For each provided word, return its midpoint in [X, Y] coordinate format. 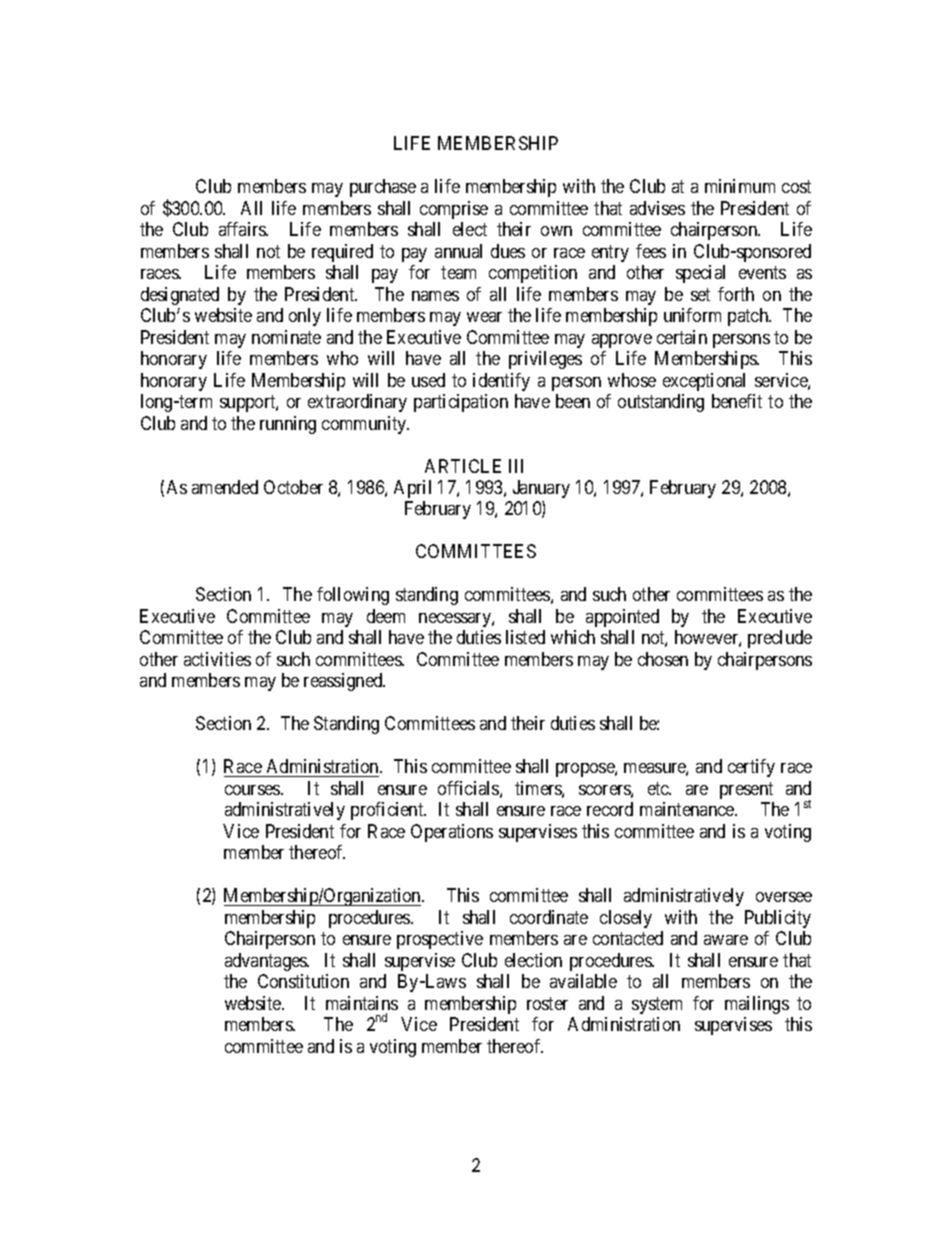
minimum [740, 186]
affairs [243, 229]
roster [547, 1003]
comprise [454, 210]
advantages [267, 962]
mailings [757, 1005]
